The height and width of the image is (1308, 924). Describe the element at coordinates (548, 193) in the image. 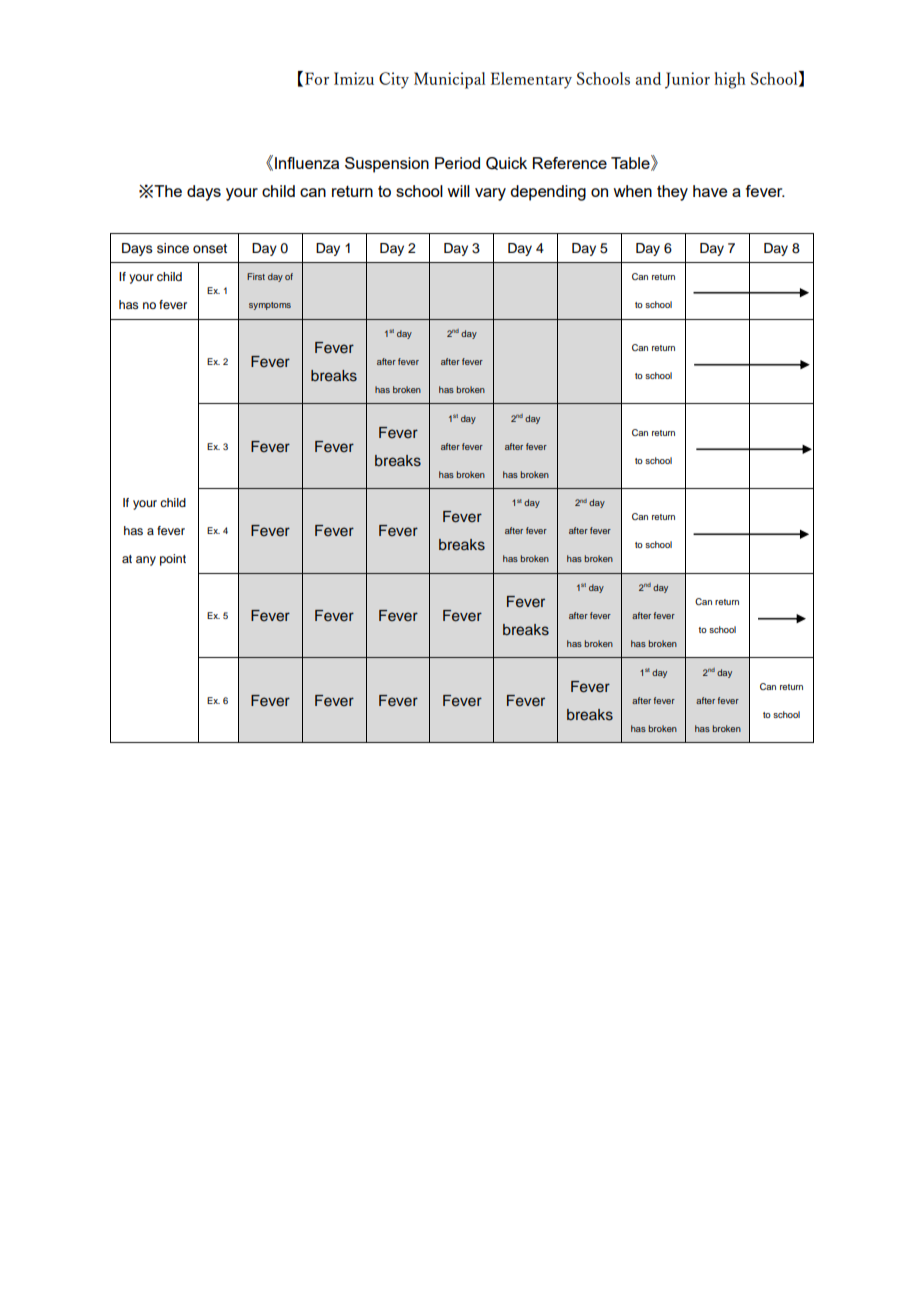

I see `depending` at that location.
